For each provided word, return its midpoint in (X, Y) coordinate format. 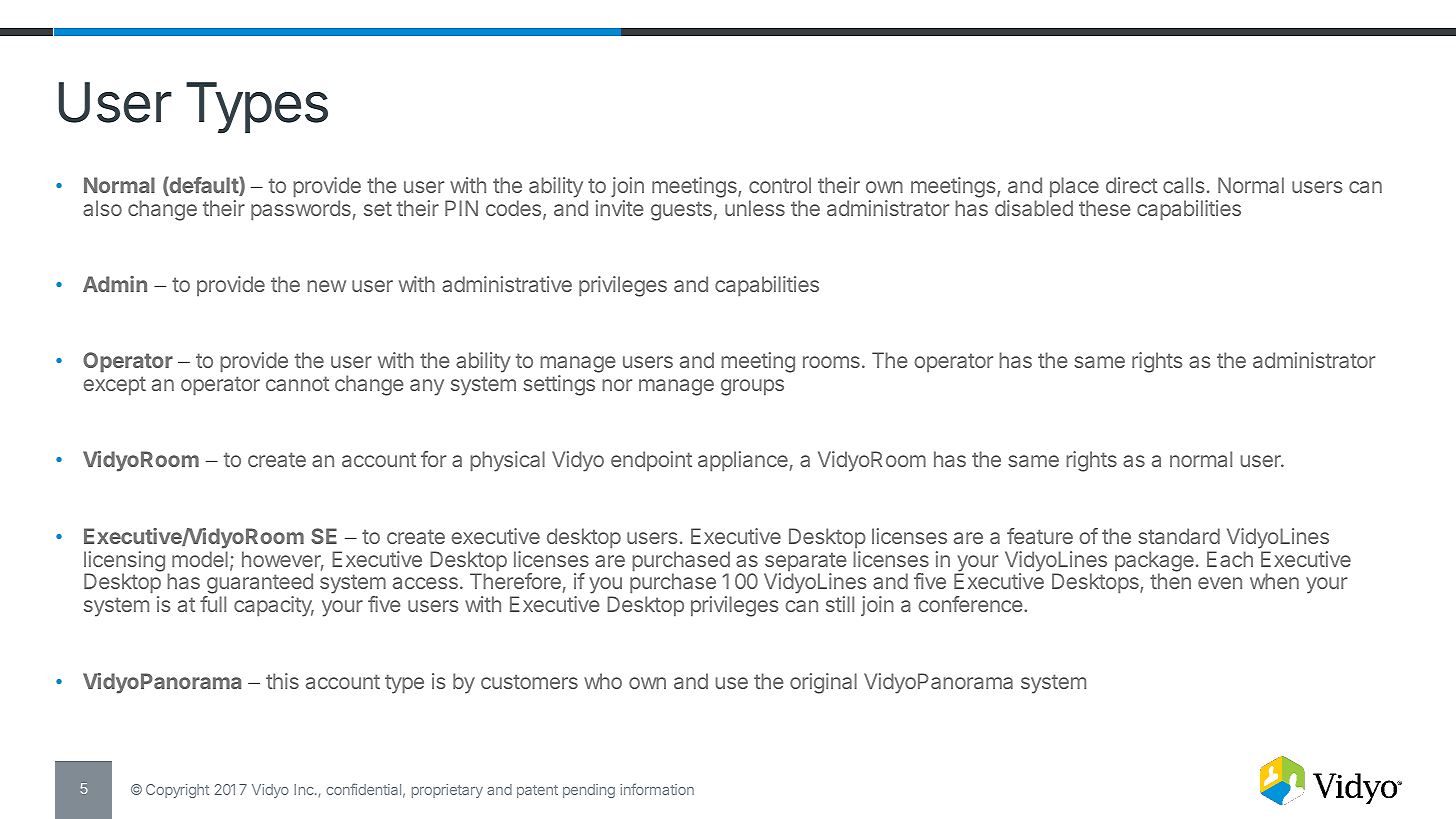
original (823, 683)
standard (1179, 536)
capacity (274, 606)
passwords (301, 210)
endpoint (651, 461)
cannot (297, 383)
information (657, 789)
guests (681, 211)
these (1104, 208)
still (840, 604)
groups (752, 387)
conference (971, 604)
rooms (831, 362)
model (200, 559)
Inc (305, 789)
